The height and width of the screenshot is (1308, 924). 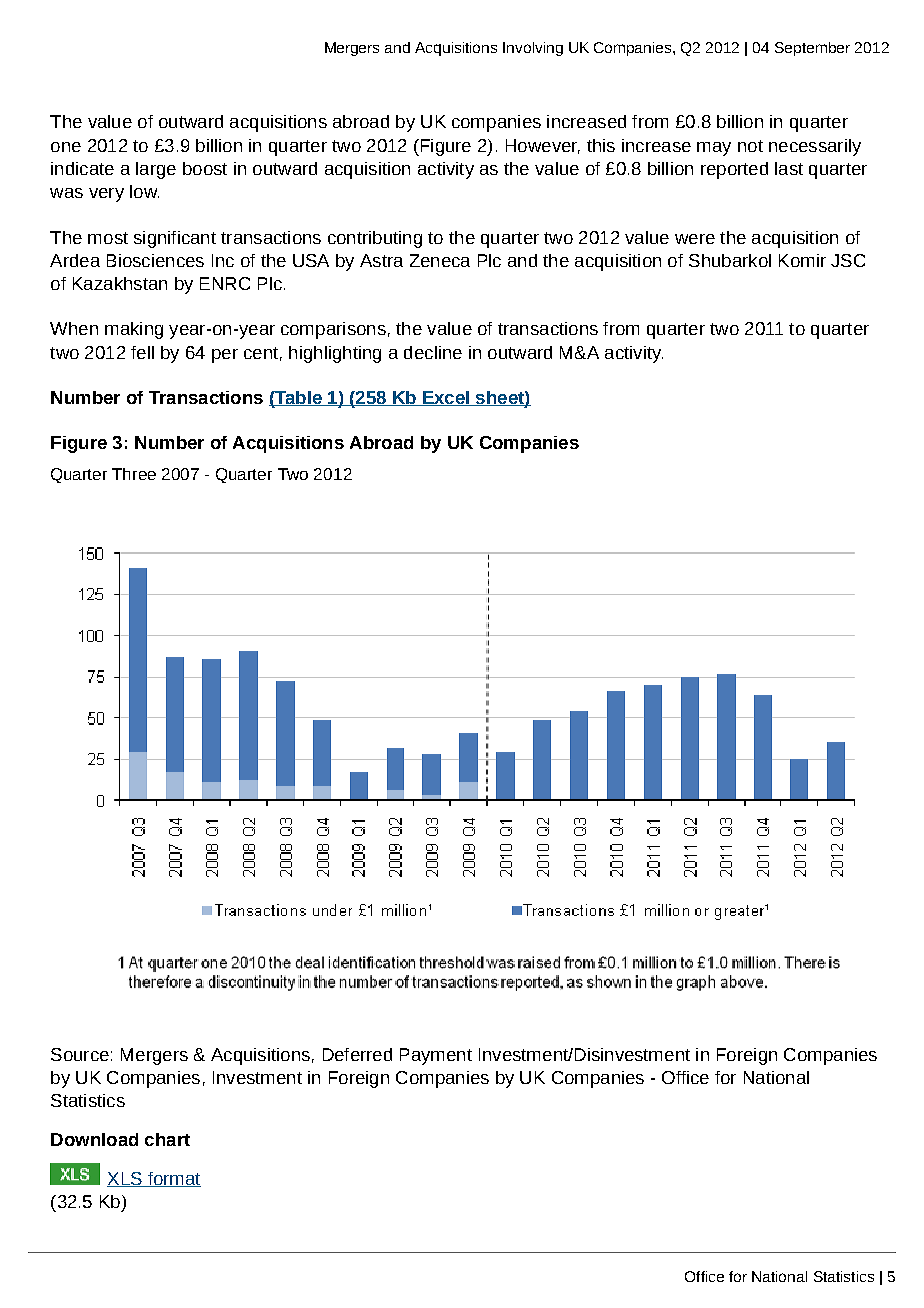 What do you see at coordinates (156, 170) in the screenshot?
I see `large` at bounding box center [156, 170].
